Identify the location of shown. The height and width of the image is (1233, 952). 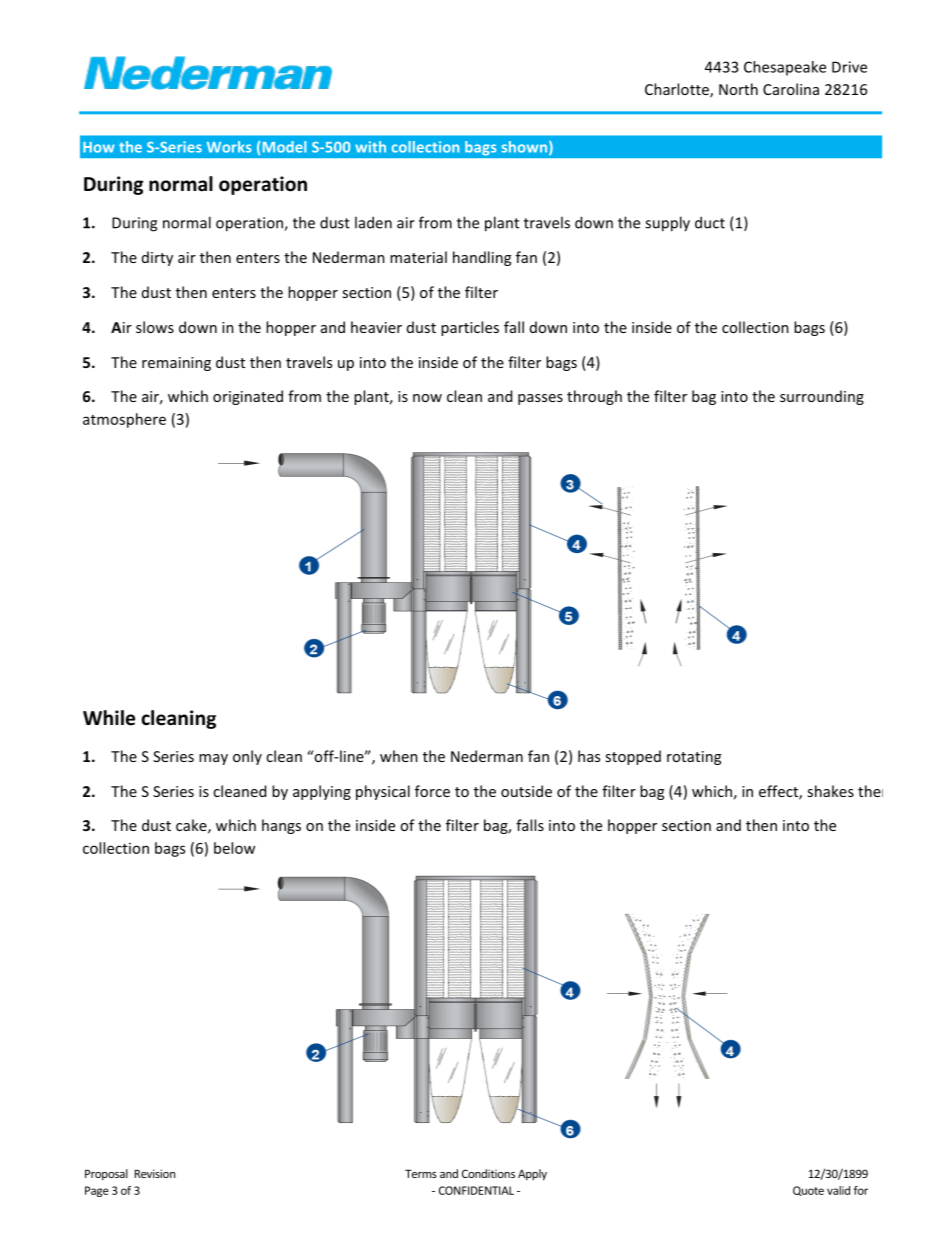
(526, 148).
